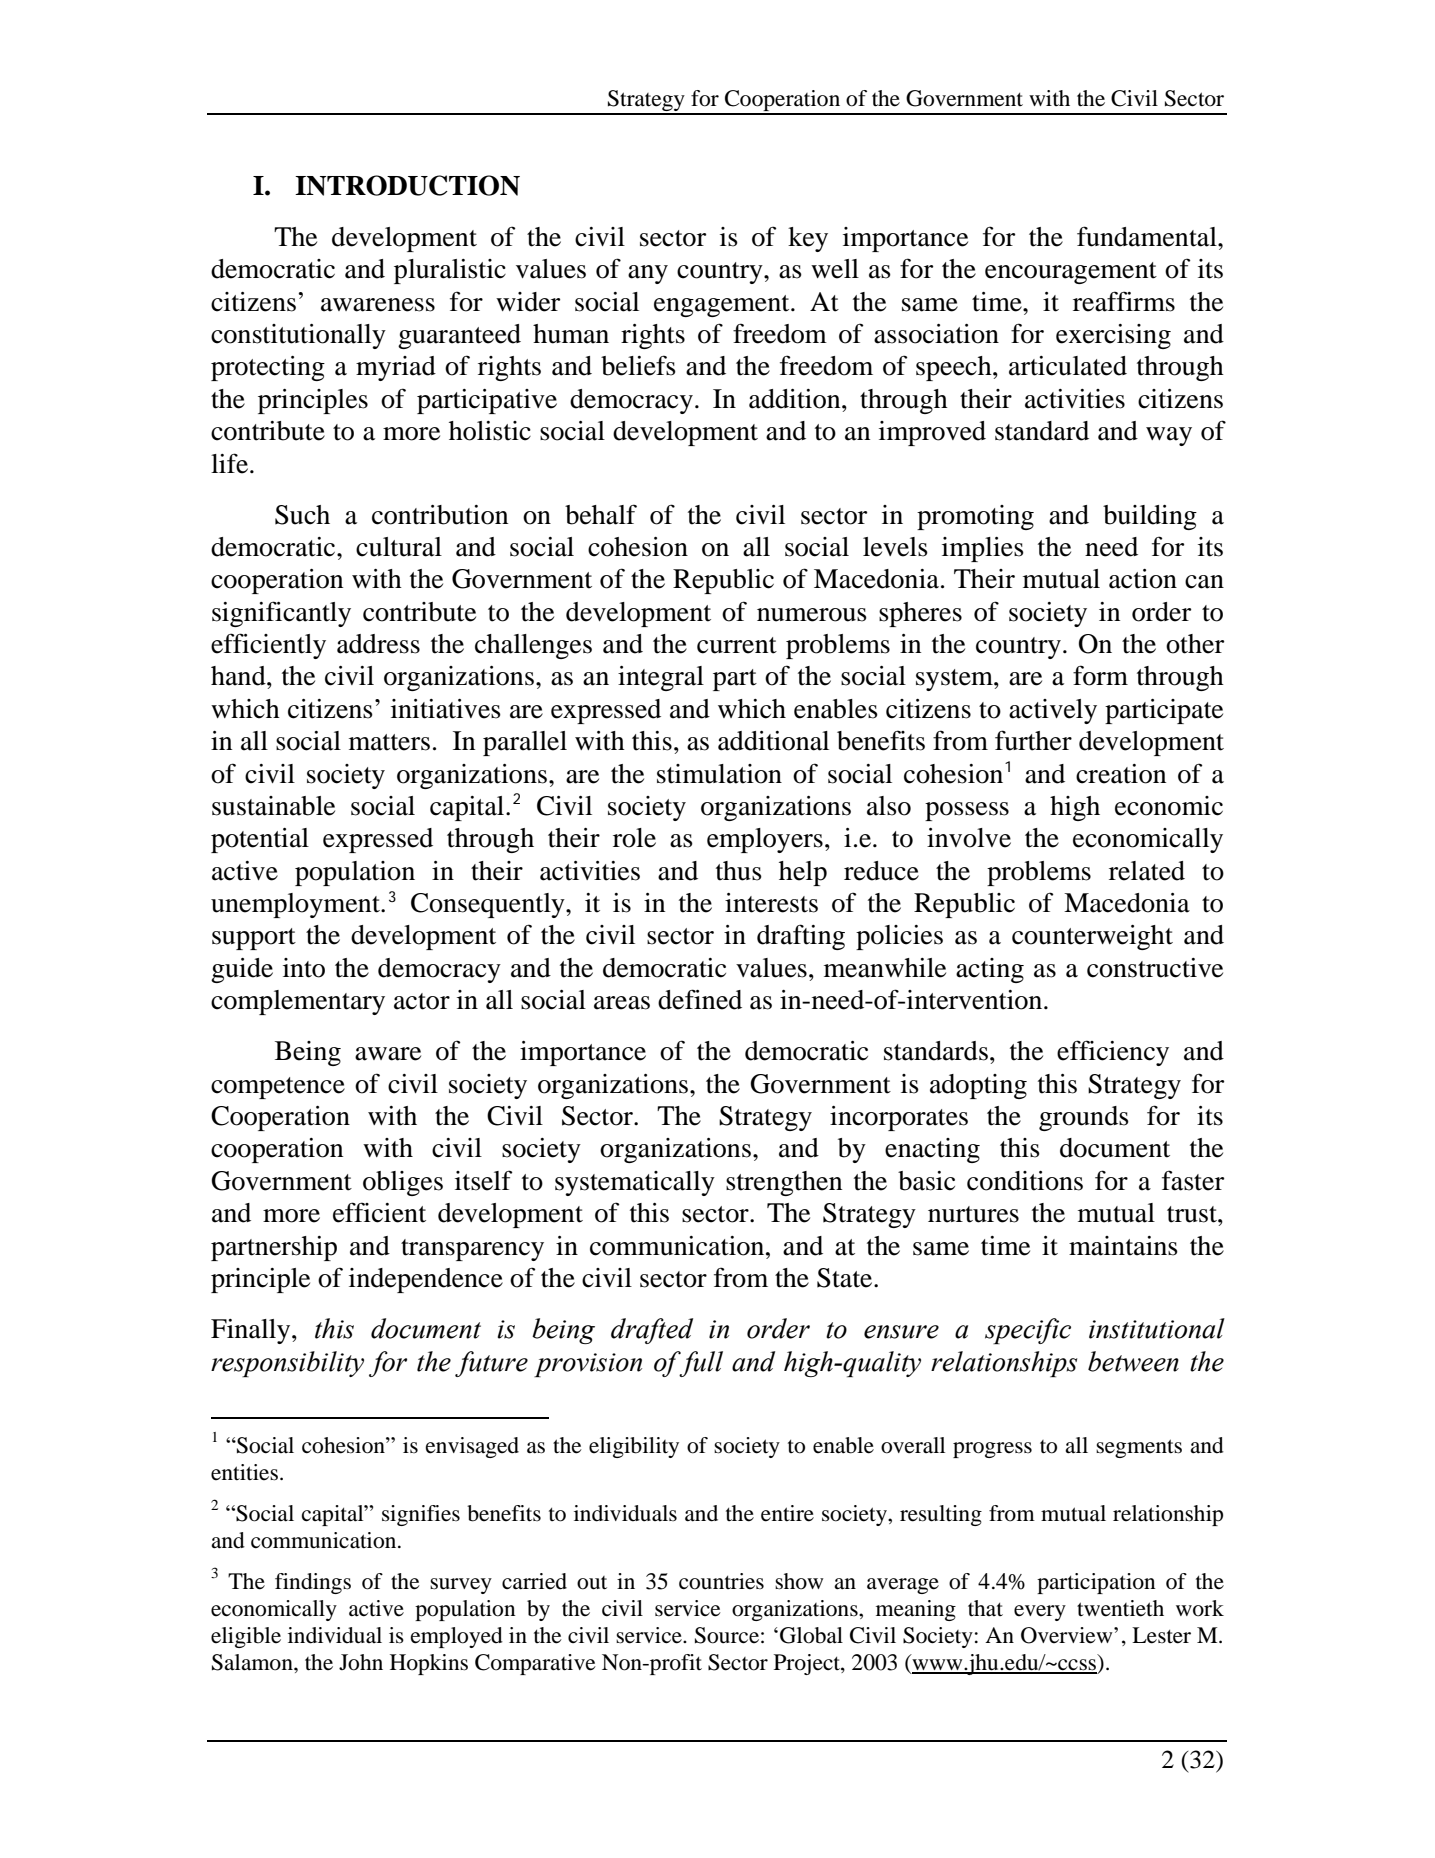  I want to click on independence, so click(426, 1280).
